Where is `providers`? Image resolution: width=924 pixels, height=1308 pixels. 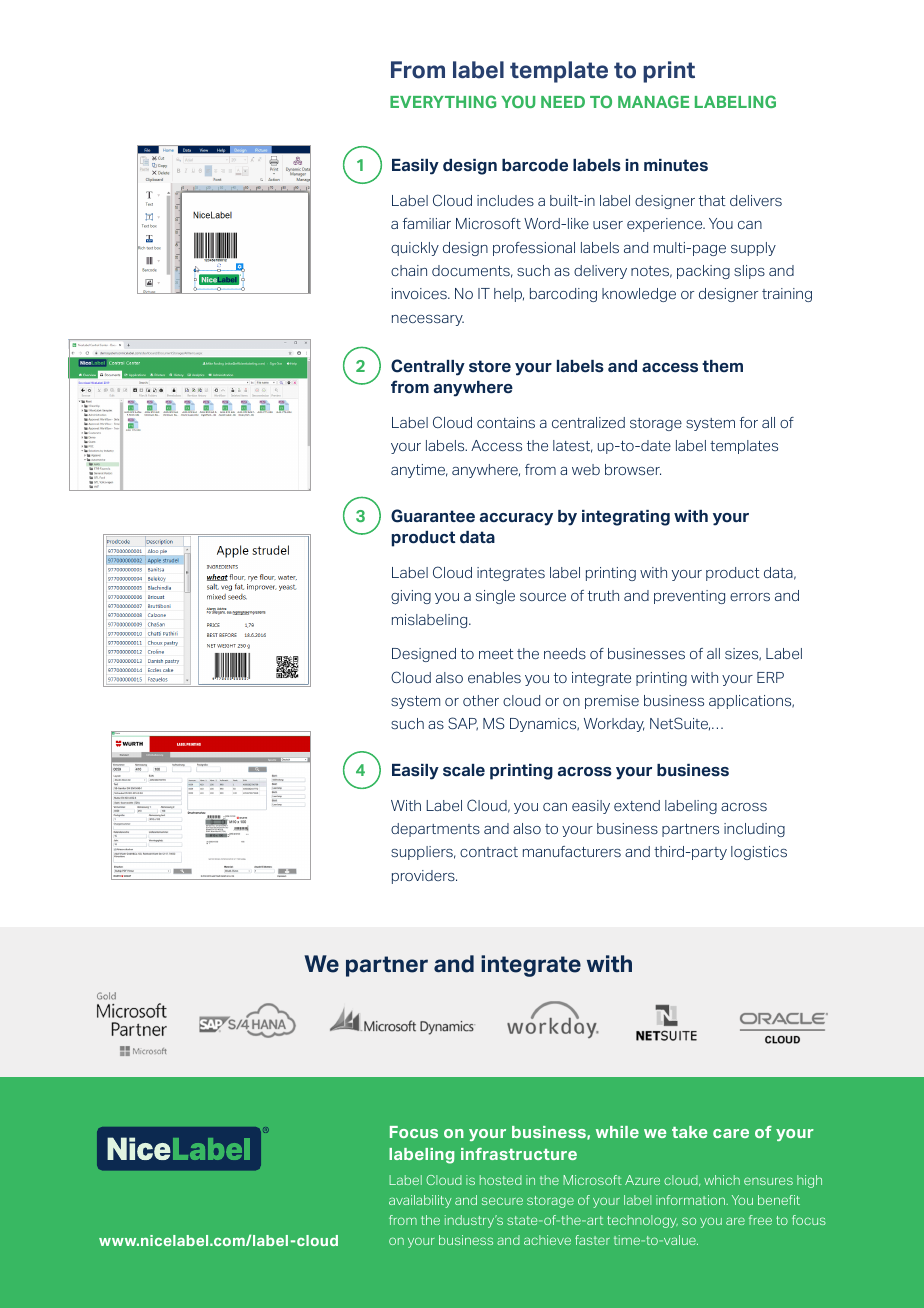 providers is located at coordinates (424, 877).
